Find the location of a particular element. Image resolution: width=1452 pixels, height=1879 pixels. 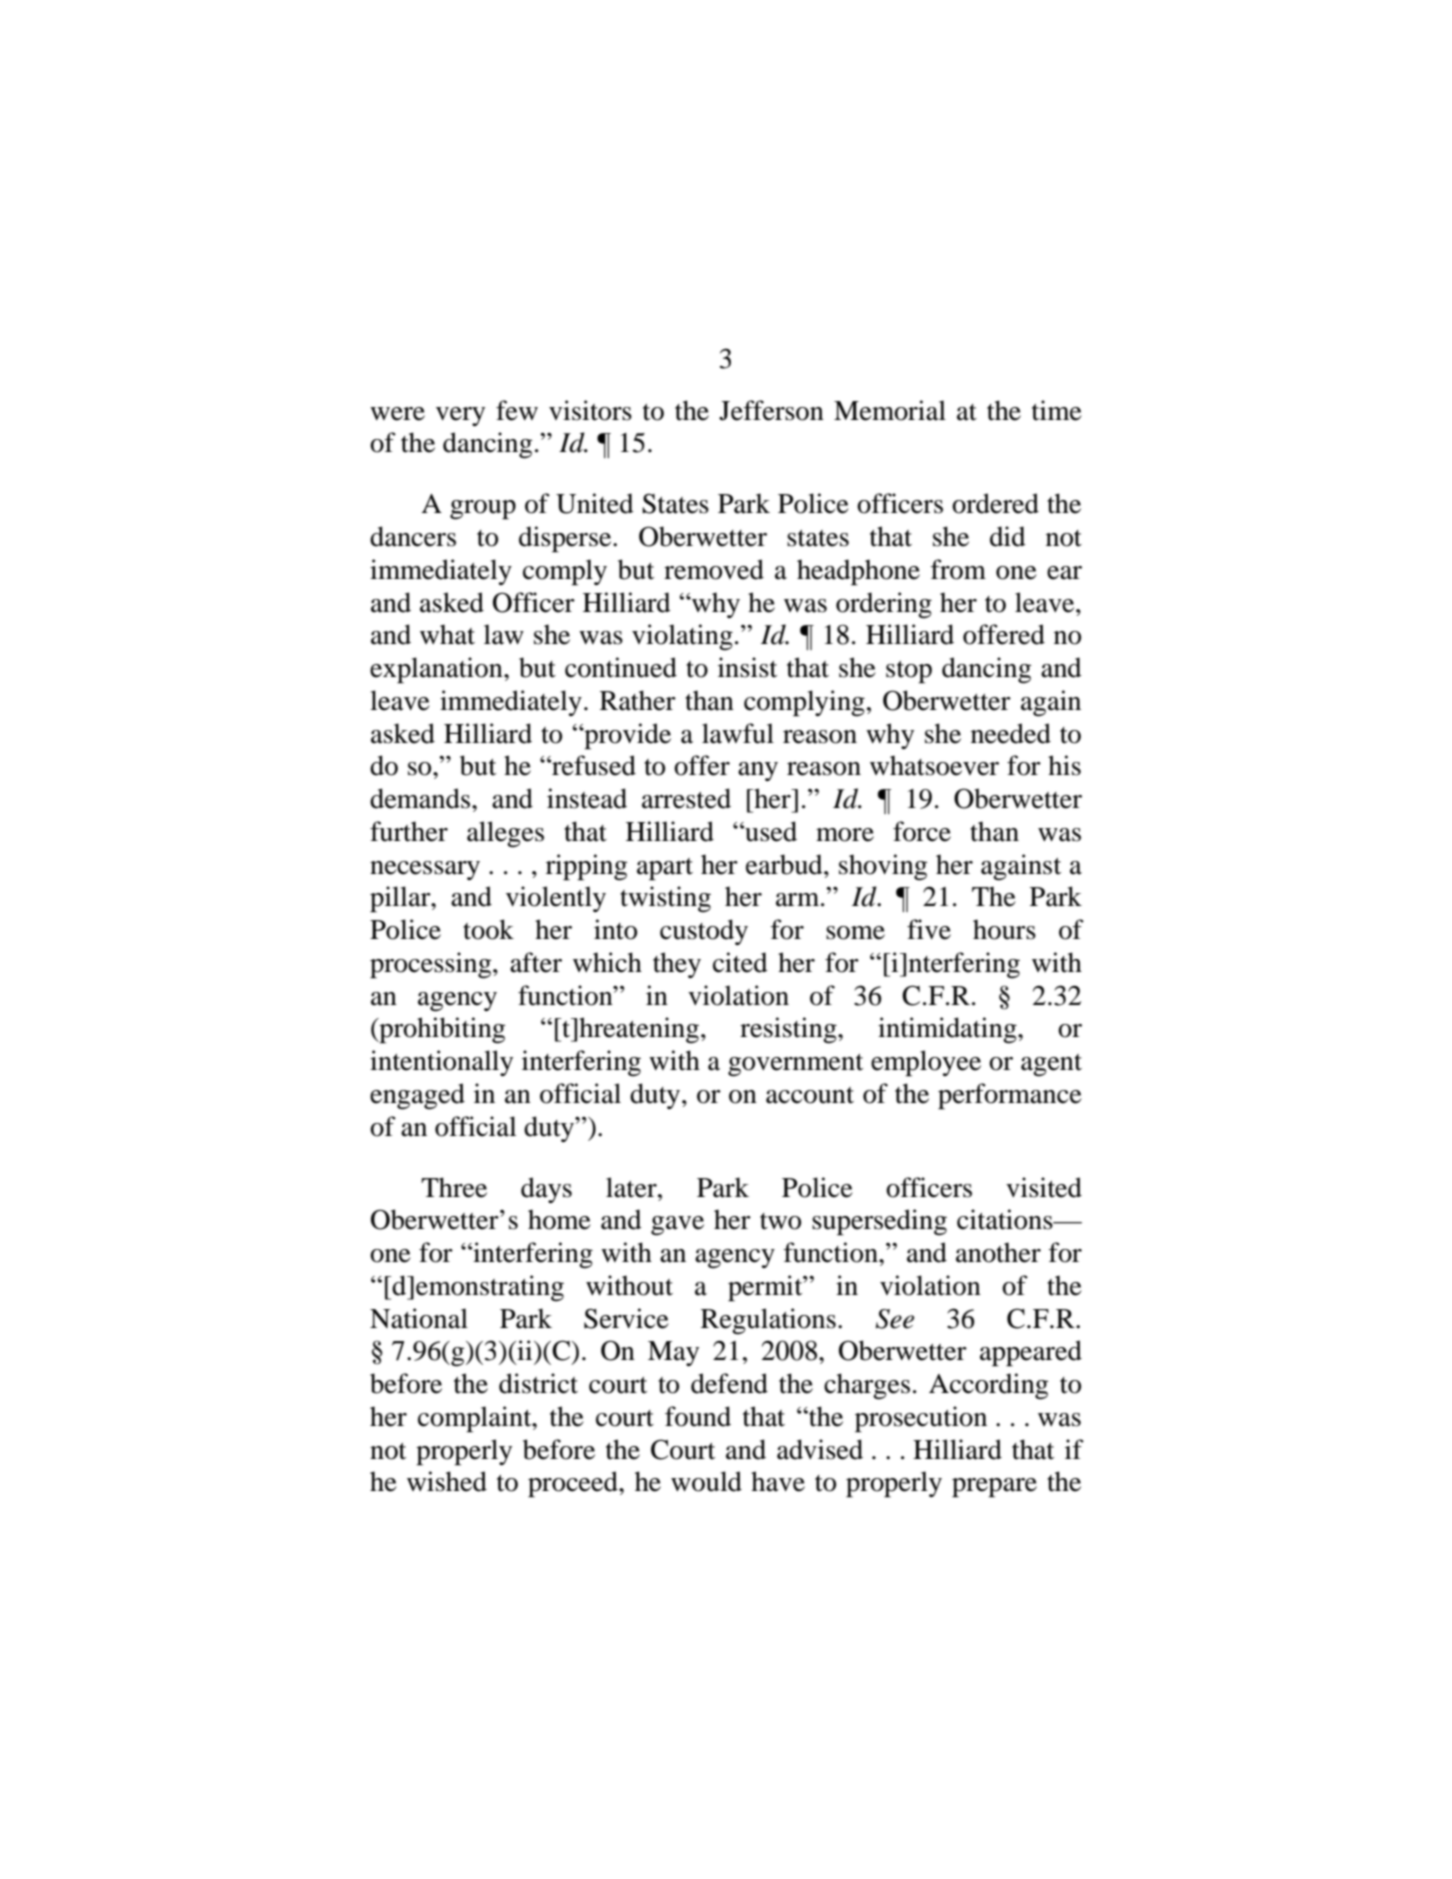

very is located at coordinates (460, 416).
